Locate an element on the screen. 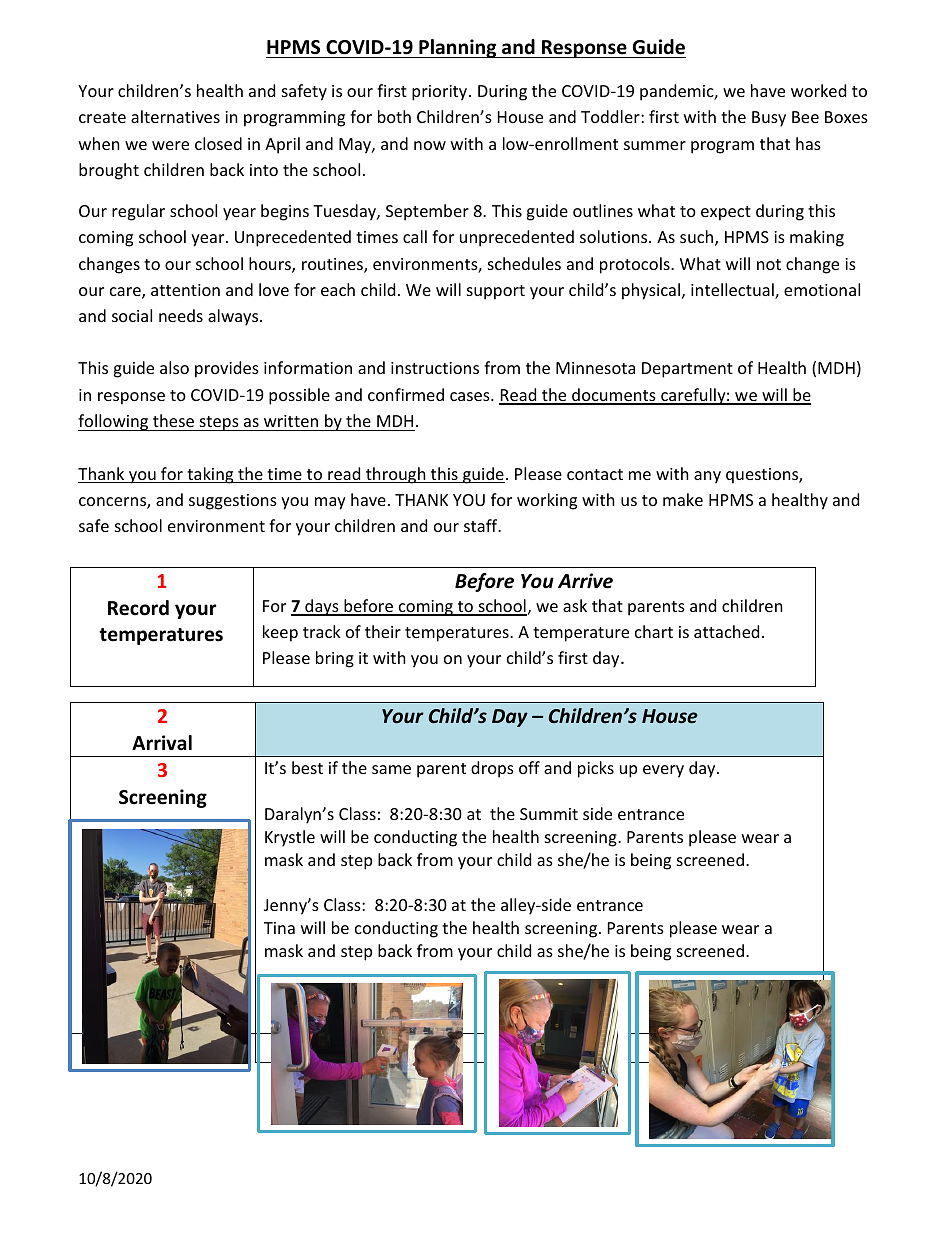  instructions is located at coordinates (435, 368).
